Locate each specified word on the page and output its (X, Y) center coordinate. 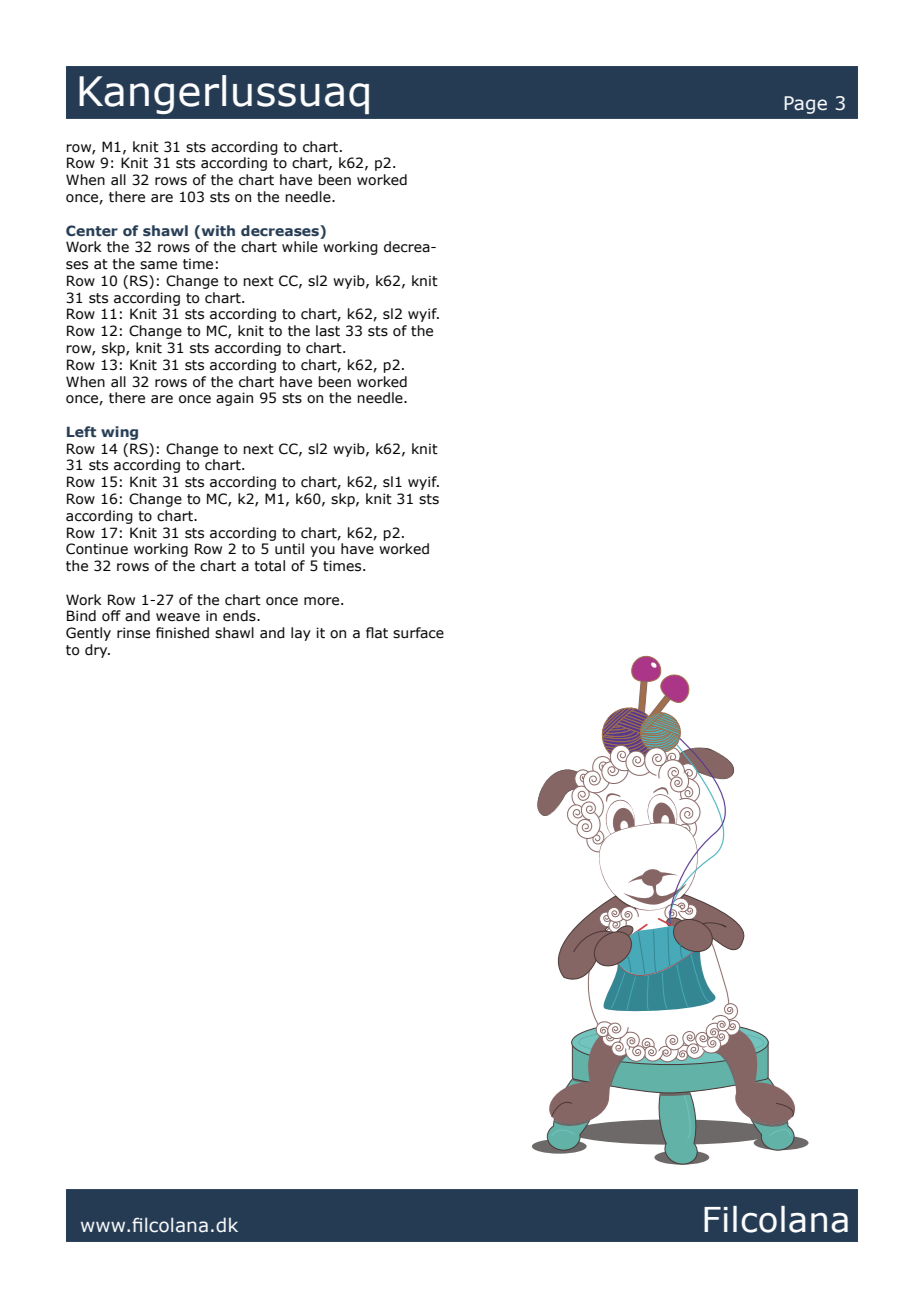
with (217, 230)
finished (182, 633)
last (328, 331)
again (234, 399)
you (322, 551)
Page (805, 105)
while (300, 247)
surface (418, 633)
